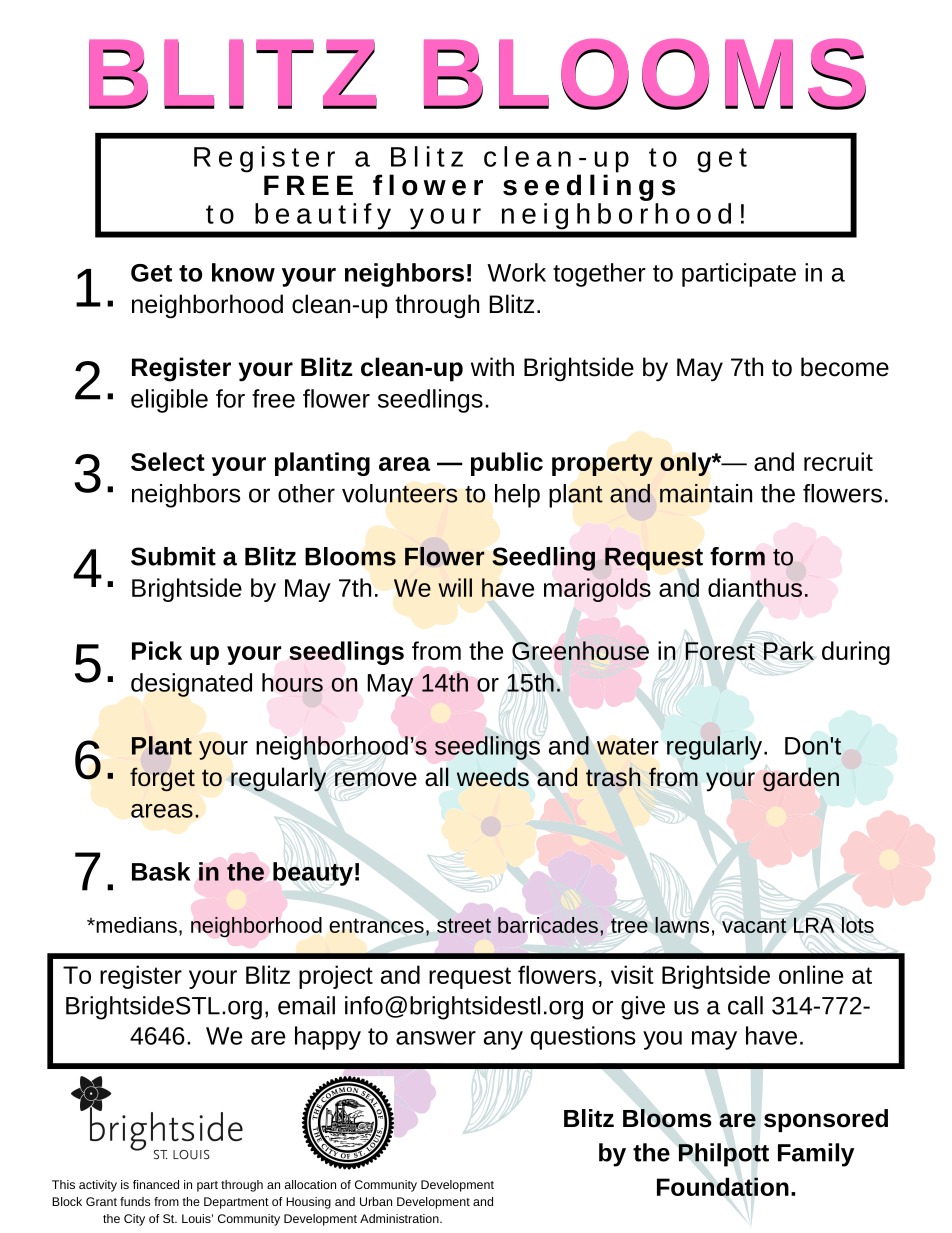 This screenshot has height=1233, width=952. I want to click on Work, so click(516, 272).
